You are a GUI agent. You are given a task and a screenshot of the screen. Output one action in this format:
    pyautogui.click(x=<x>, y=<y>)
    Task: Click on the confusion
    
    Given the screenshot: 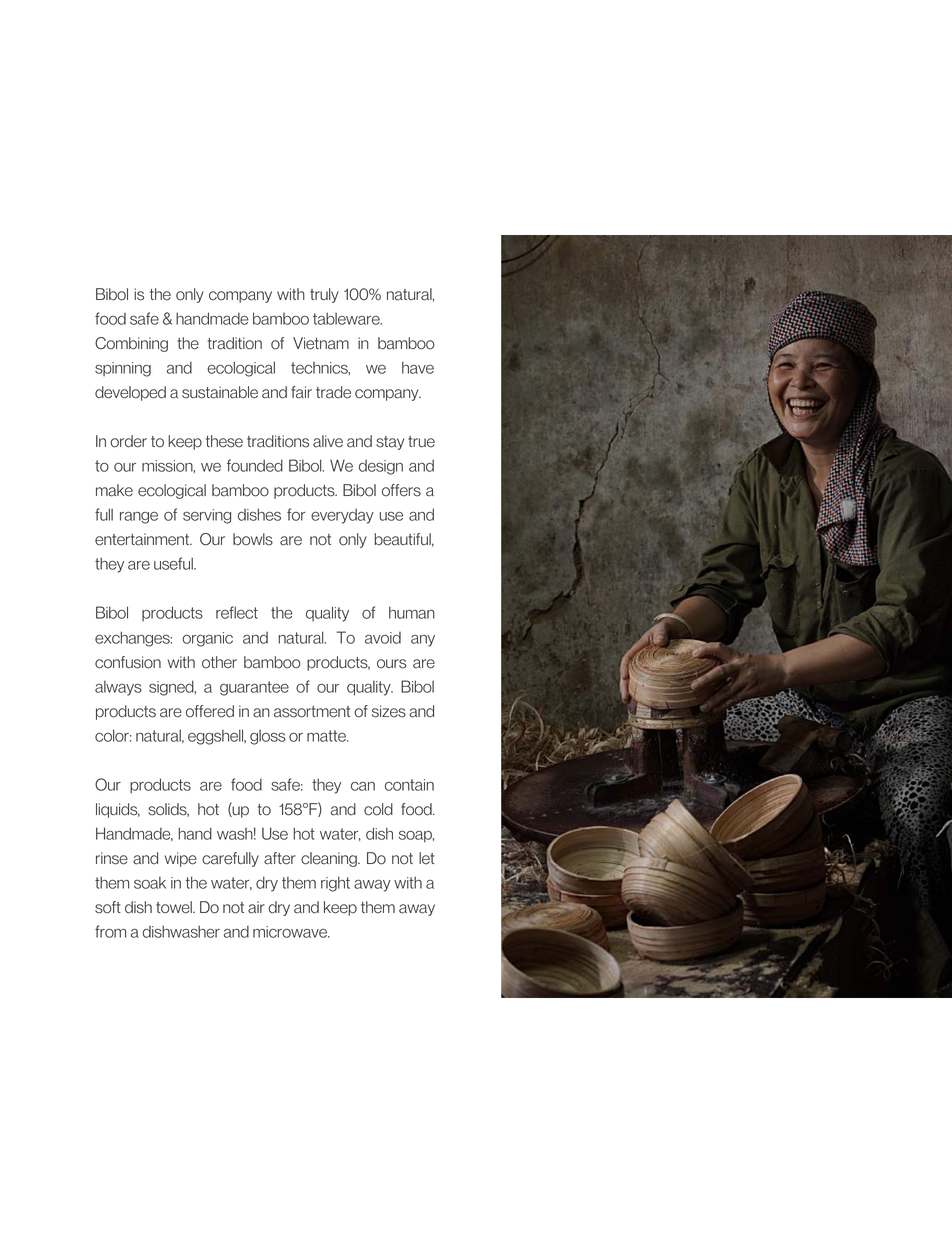 What is the action you would take?
    pyautogui.click(x=128, y=662)
